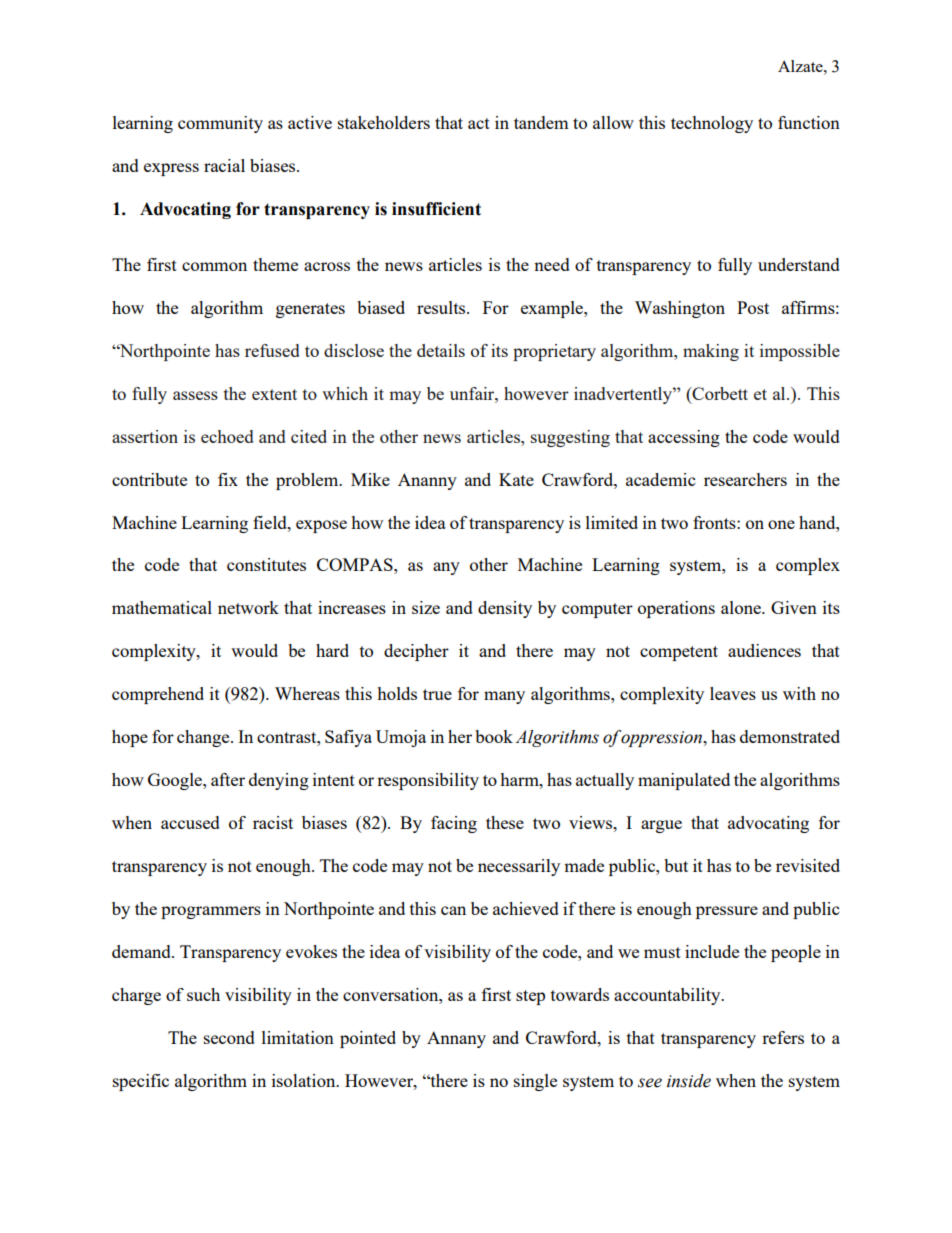  Describe the element at coordinates (505, 609) in the image. I see `density` at that location.
